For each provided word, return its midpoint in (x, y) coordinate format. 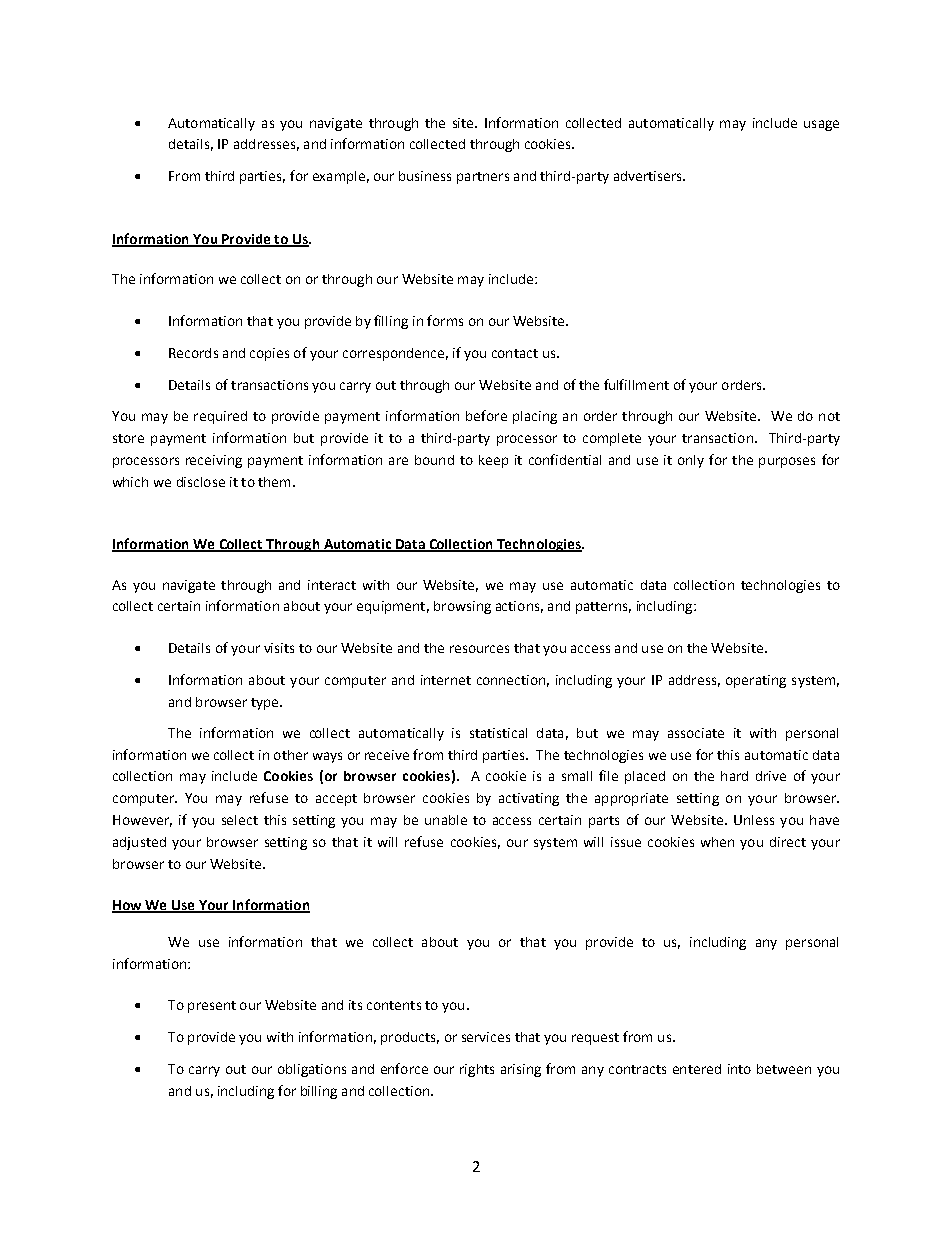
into (739, 1069)
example (339, 177)
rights (477, 1070)
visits (279, 648)
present (212, 1007)
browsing (462, 607)
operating (756, 681)
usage (821, 125)
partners (483, 178)
